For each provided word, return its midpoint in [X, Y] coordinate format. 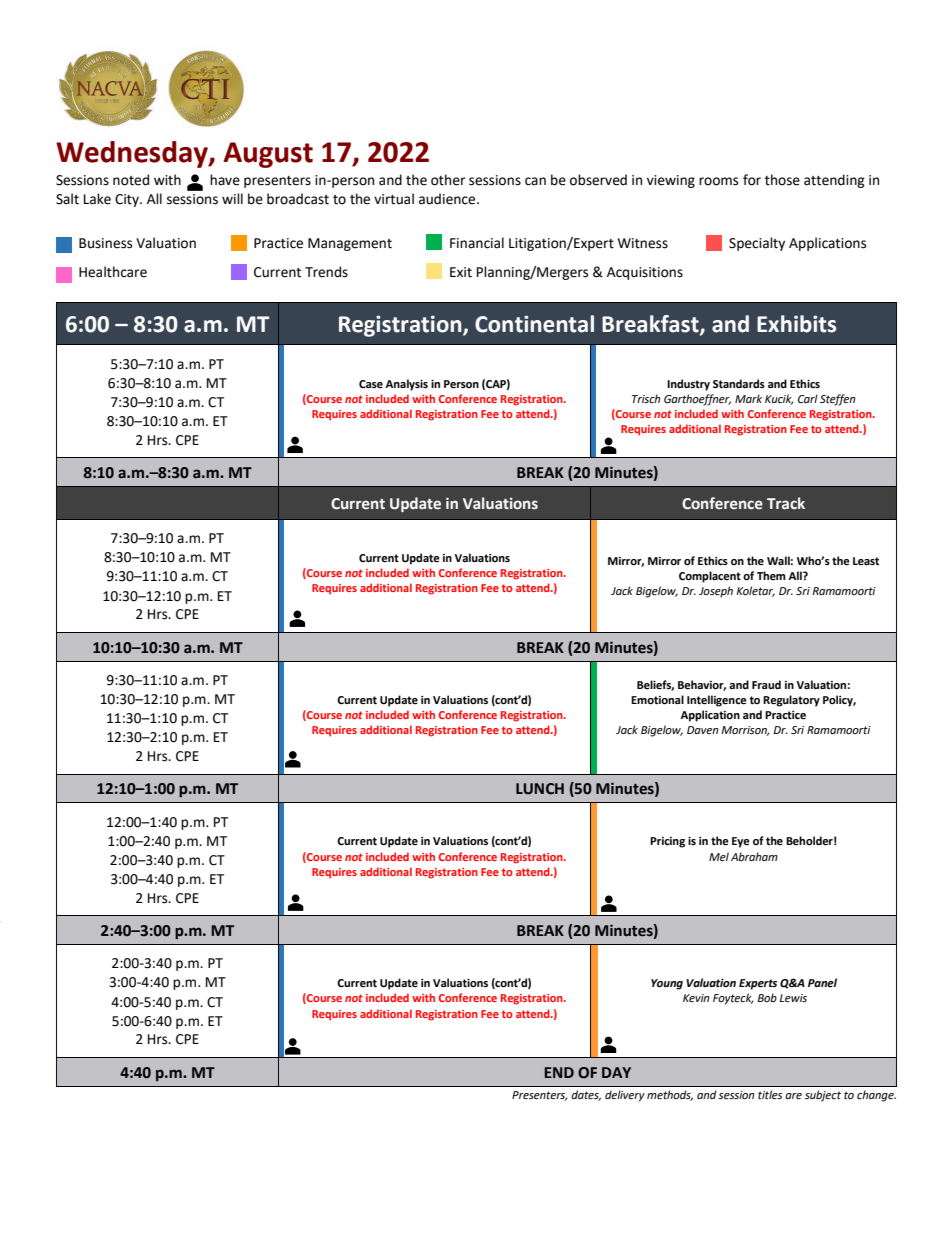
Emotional [657, 700]
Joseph [716, 592]
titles [770, 1095]
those [782, 180]
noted [131, 180]
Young [667, 984]
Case [371, 384]
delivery [625, 1096]
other [448, 180]
